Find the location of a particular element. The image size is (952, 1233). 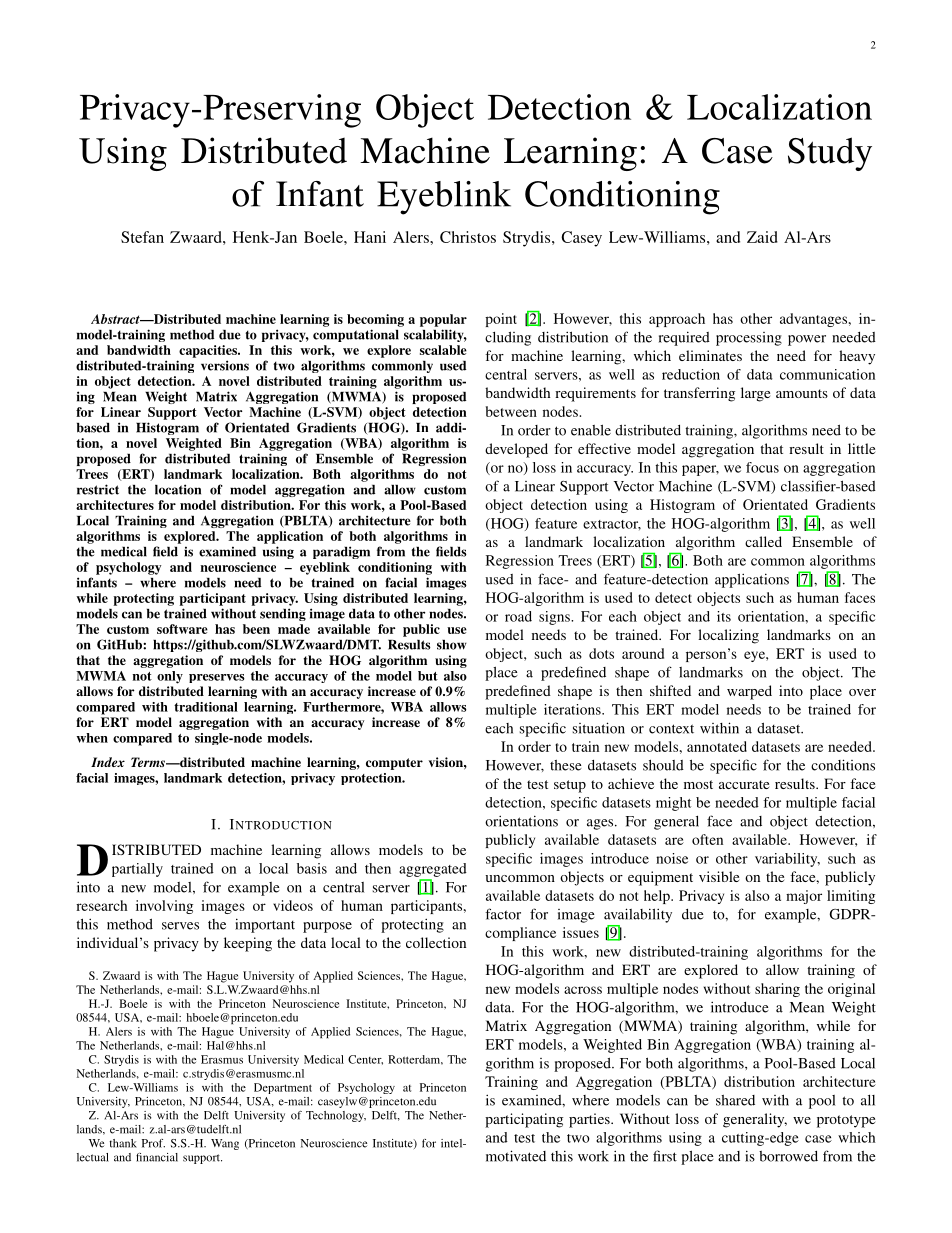

scalable is located at coordinates (443, 350).
